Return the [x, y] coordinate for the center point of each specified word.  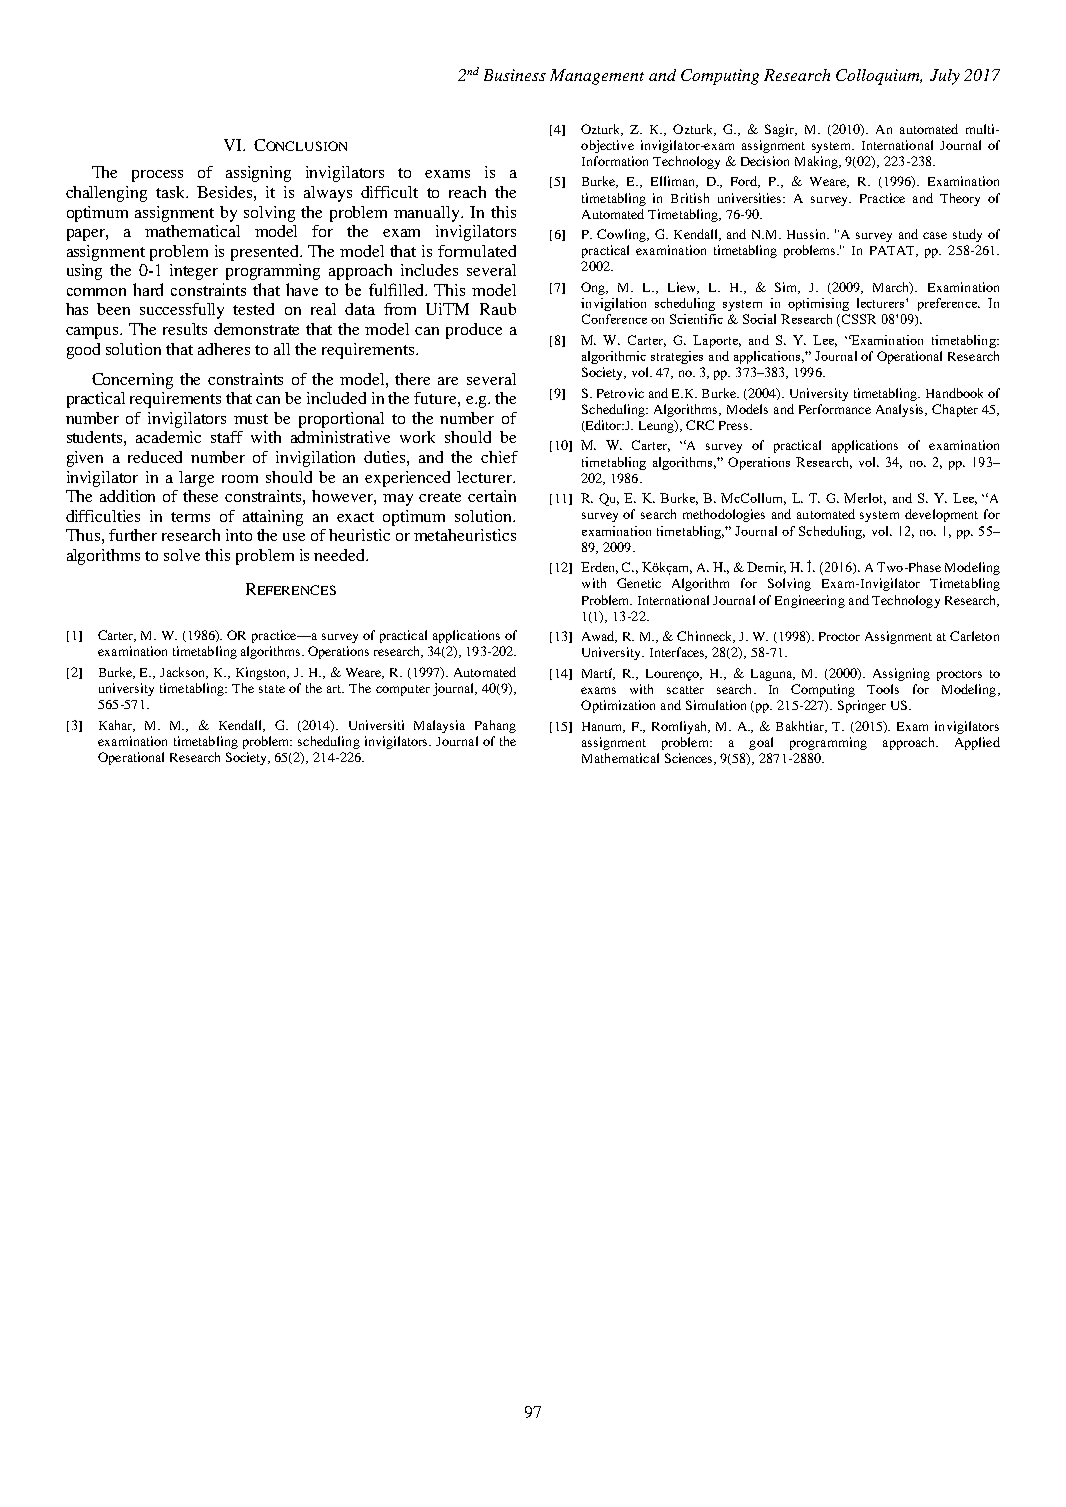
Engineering [810, 601]
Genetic [639, 583]
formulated [477, 251]
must [251, 419]
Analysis [901, 410]
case [935, 235]
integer [194, 272]
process [157, 176]
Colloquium [879, 77]
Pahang [495, 726]
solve [182, 555]
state [272, 689]
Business [515, 75]
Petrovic [620, 393]
